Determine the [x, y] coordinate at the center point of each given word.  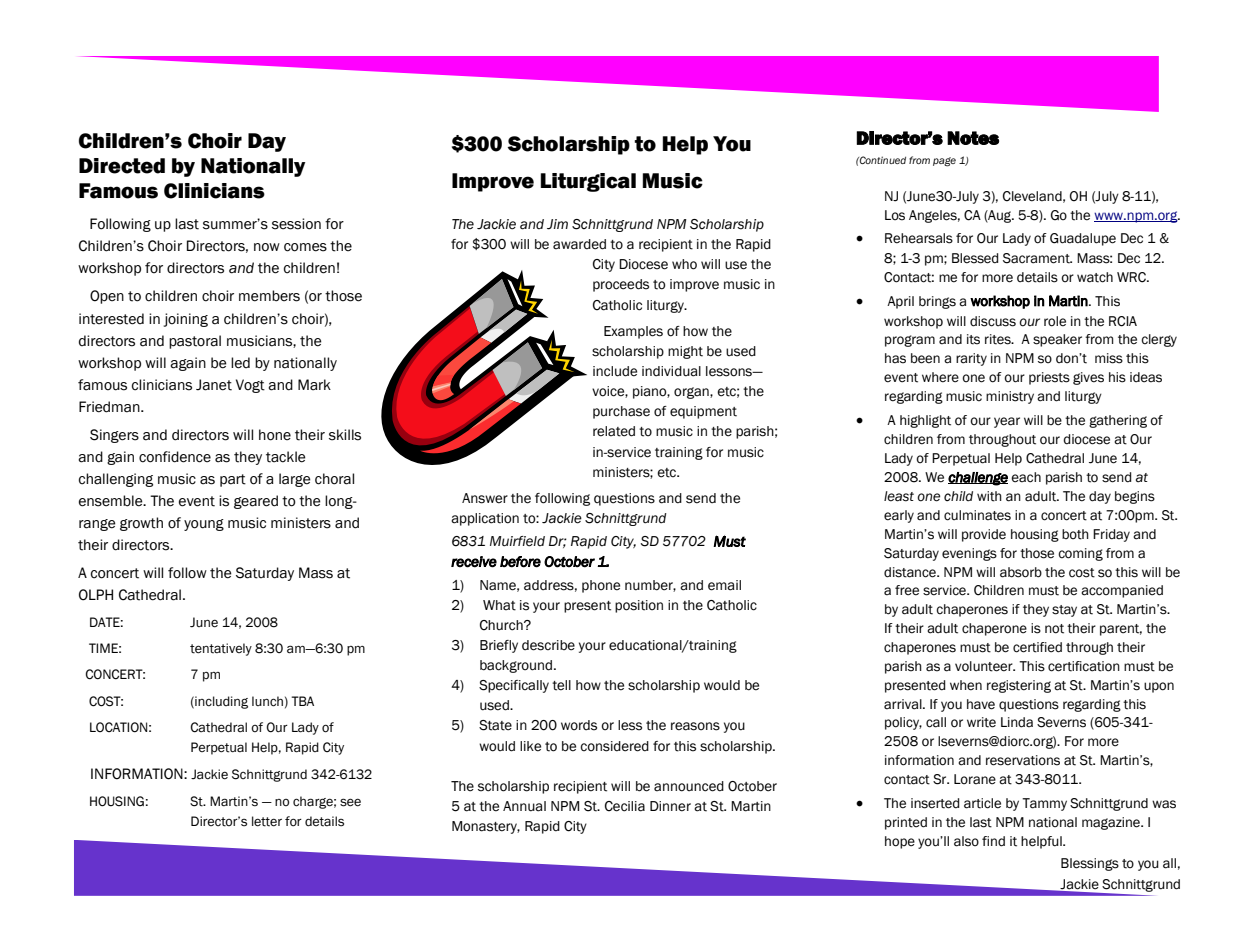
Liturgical [588, 182]
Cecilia [625, 806]
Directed [122, 166]
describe [548, 645]
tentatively [221, 649]
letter [267, 821]
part [233, 480]
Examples [633, 332]
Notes [973, 138]
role [1055, 321]
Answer [485, 498]
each [1026, 477]
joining [186, 320]
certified [1037, 647]
